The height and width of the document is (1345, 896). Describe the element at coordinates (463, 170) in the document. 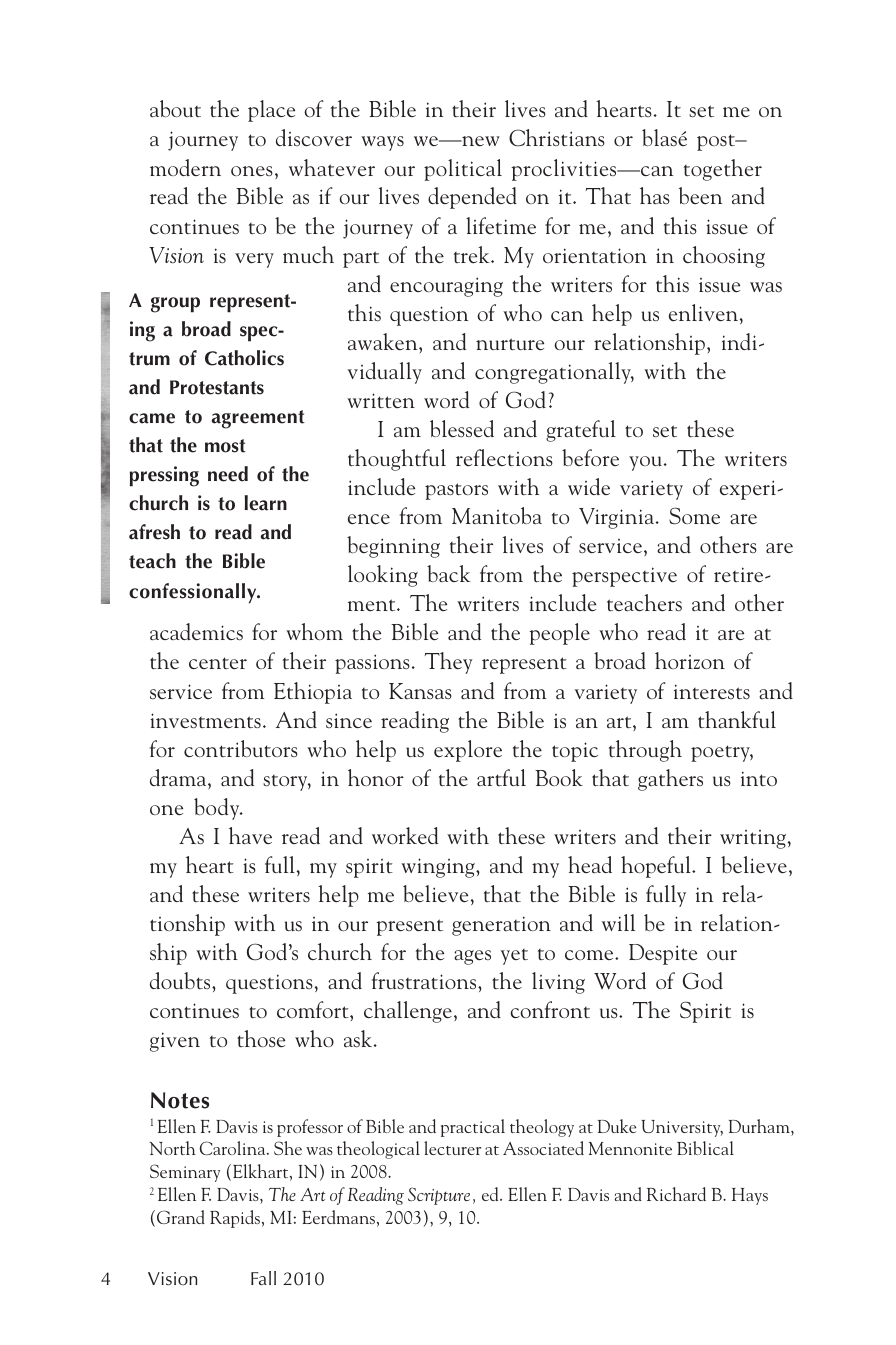

I see `political` at that location.
